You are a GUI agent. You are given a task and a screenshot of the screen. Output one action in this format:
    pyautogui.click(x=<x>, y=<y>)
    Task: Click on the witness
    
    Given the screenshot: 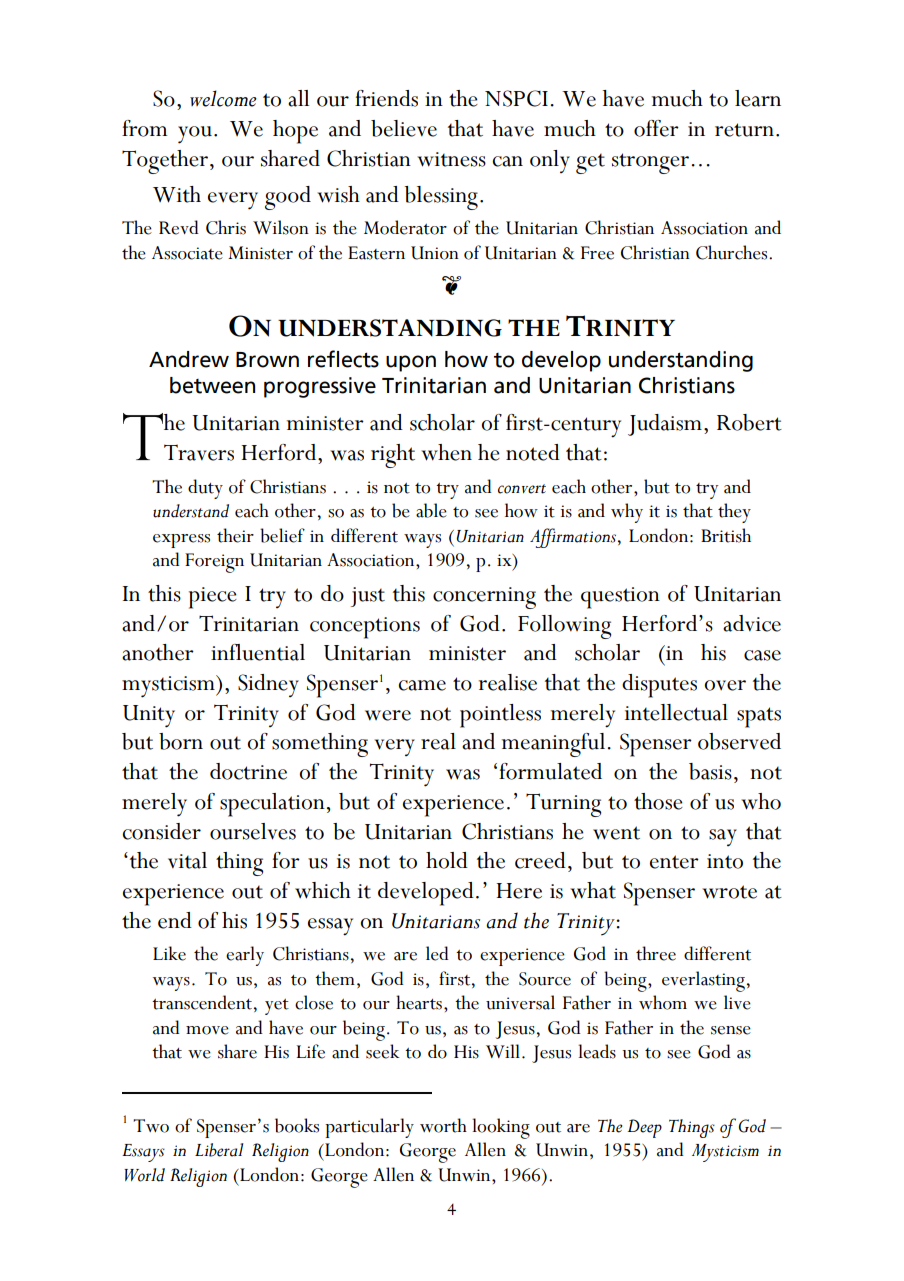 What is the action you would take?
    pyautogui.click(x=451, y=159)
